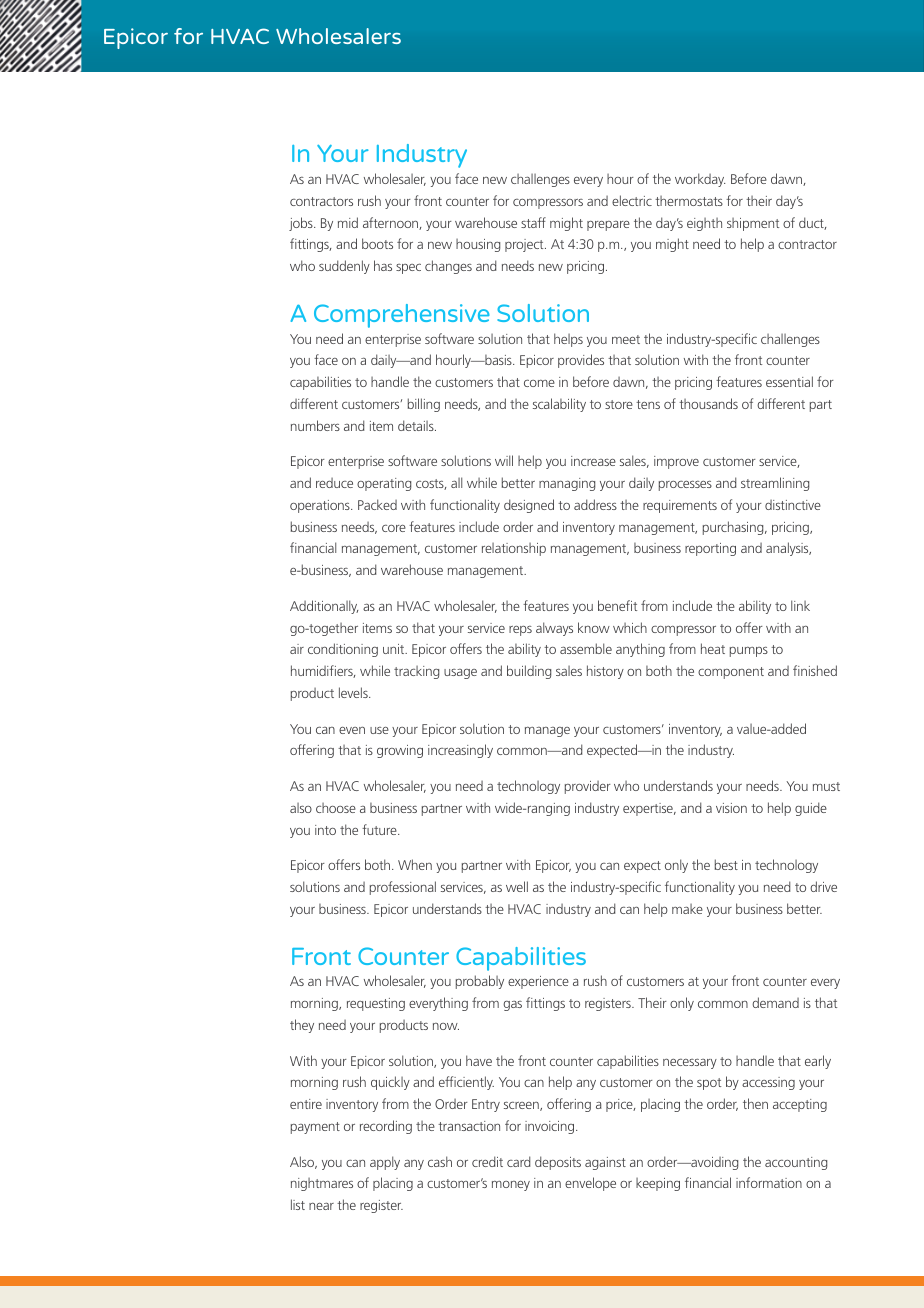  What do you see at coordinates (753, 224) in the screenshot?
I see `shipment` at bounding box center [753, 224].
